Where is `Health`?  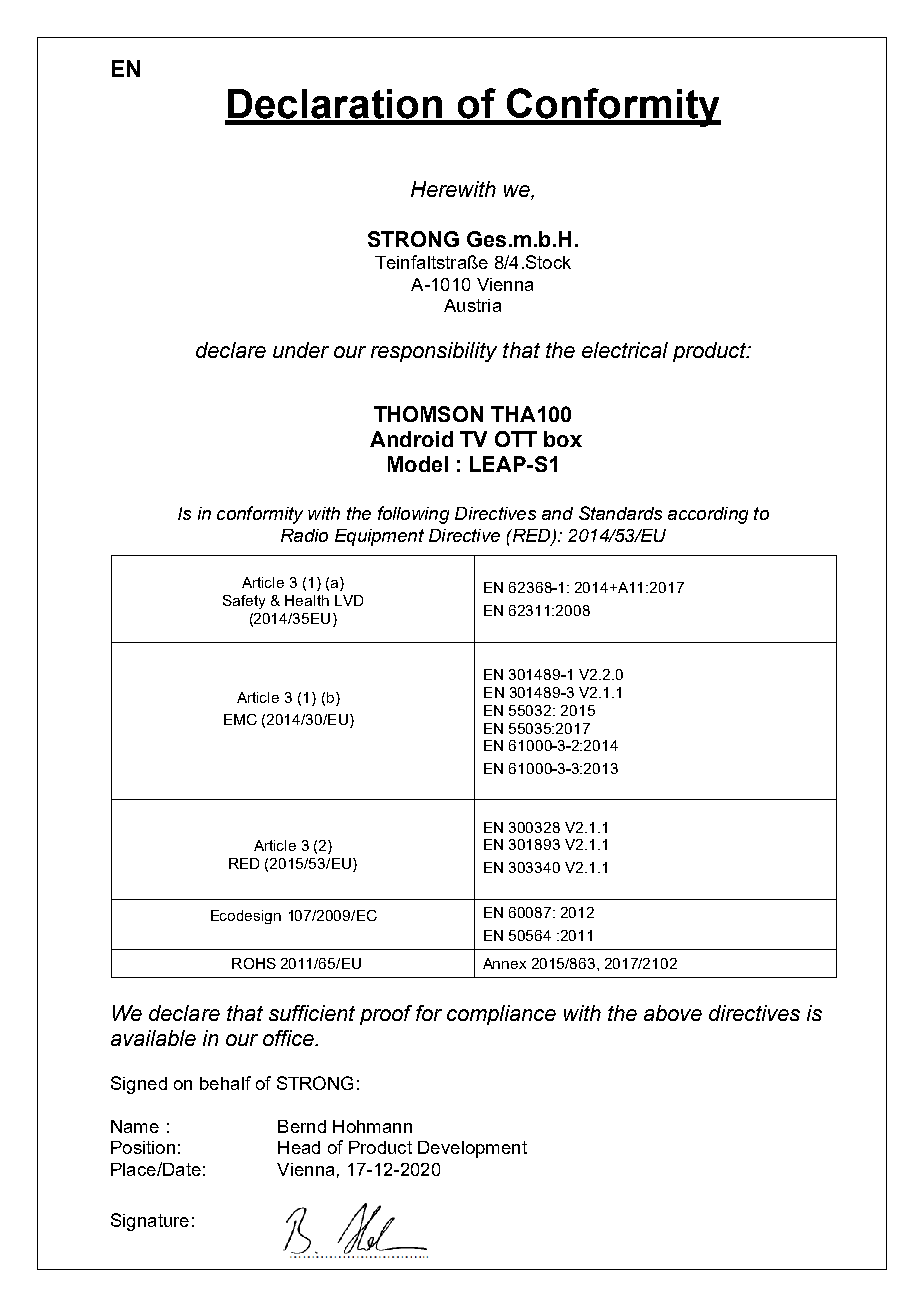 Health is located at coordinates (307, 600).
